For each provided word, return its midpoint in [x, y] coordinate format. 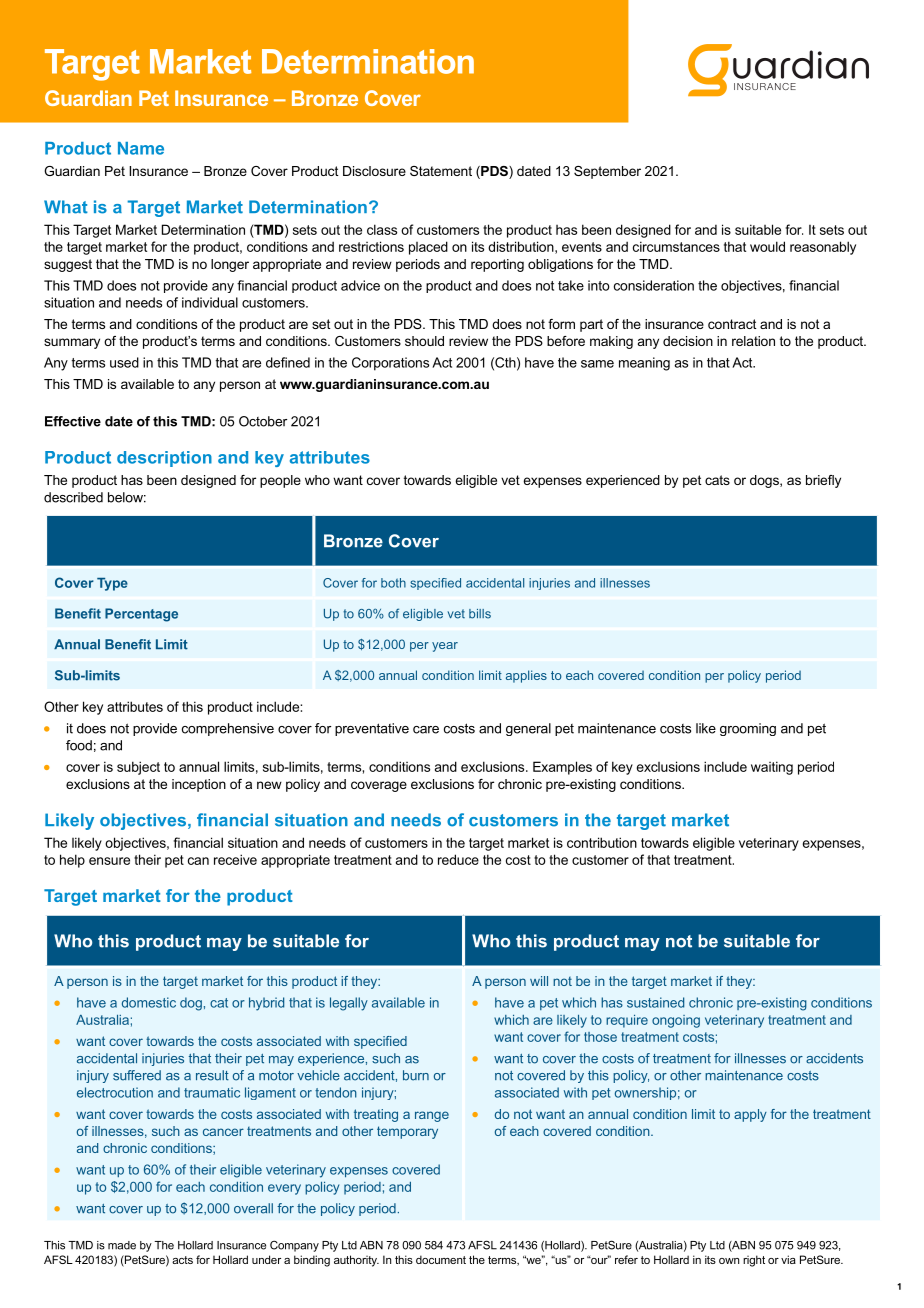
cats [717, 480]
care [426, 730]
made [122, 1245]
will [539, 981]
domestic [149, 1002]
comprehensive [228, 729]
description [164, 459]
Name [141, 148]
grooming [748, 729]
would [767, 246]
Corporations [390, 364]
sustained [655, 1002]
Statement [441, 171]
